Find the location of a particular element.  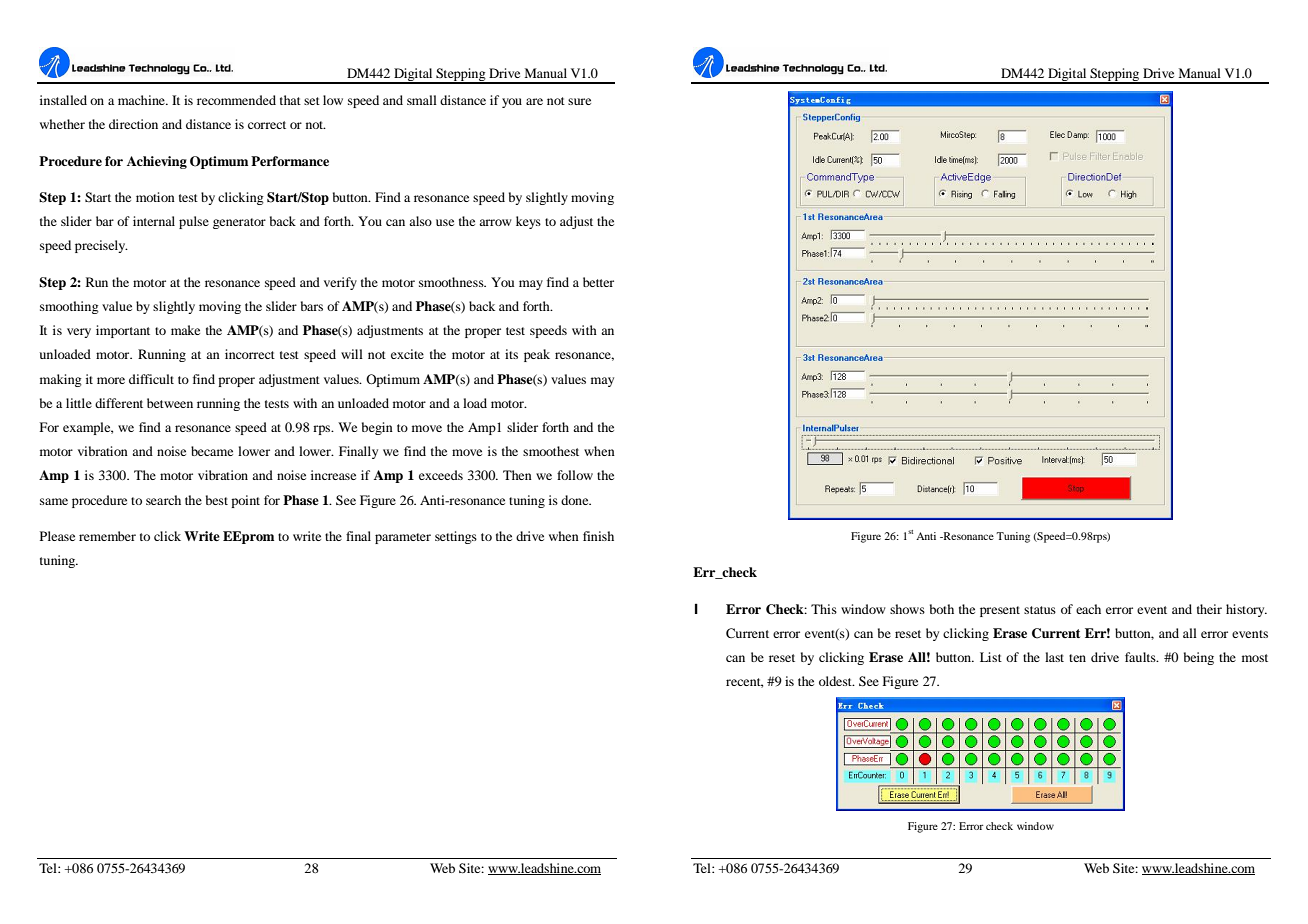

peak is located at coordinates (537, 355).
